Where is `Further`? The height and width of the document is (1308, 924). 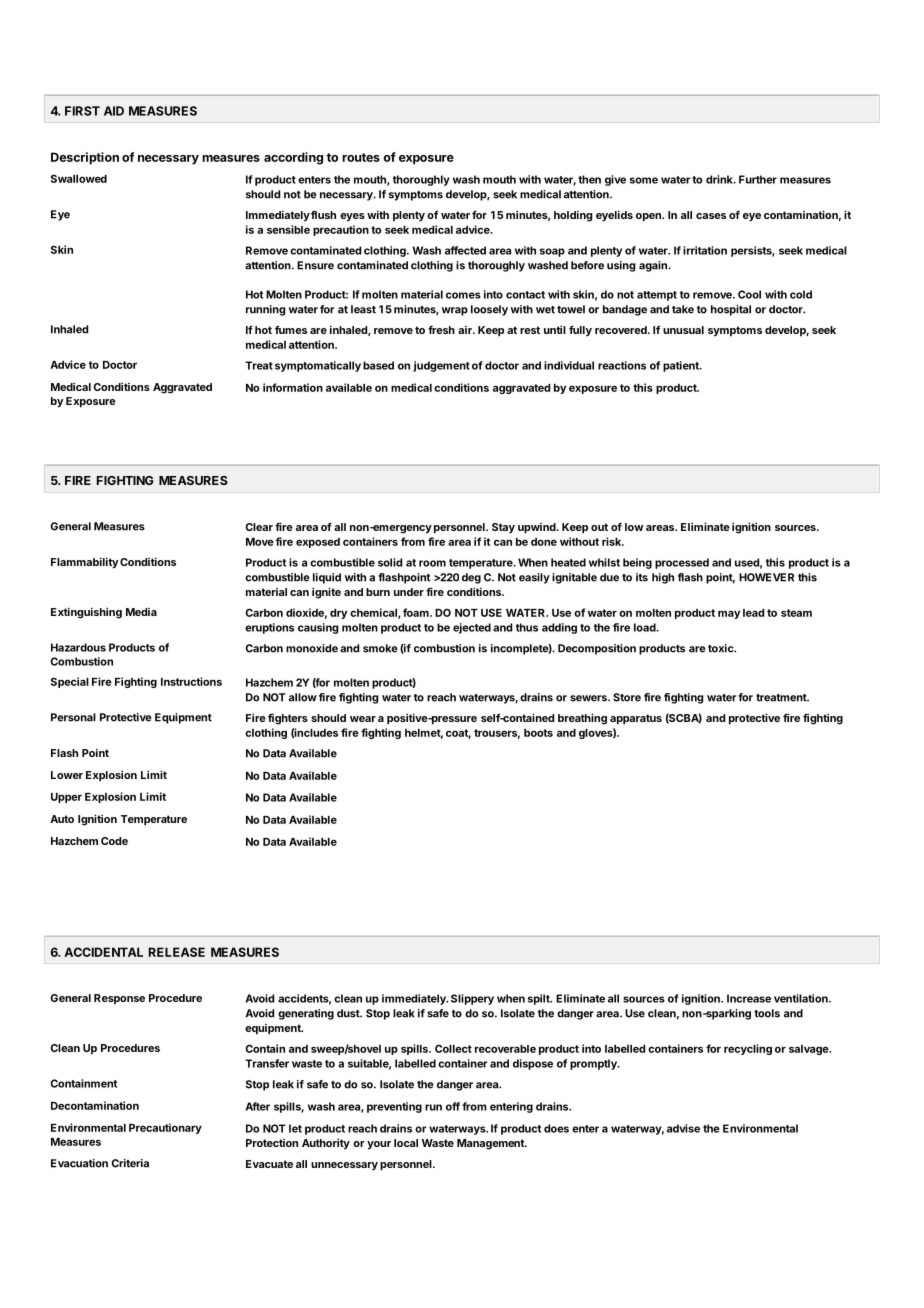 Further is located at coordinates (758, 179).
